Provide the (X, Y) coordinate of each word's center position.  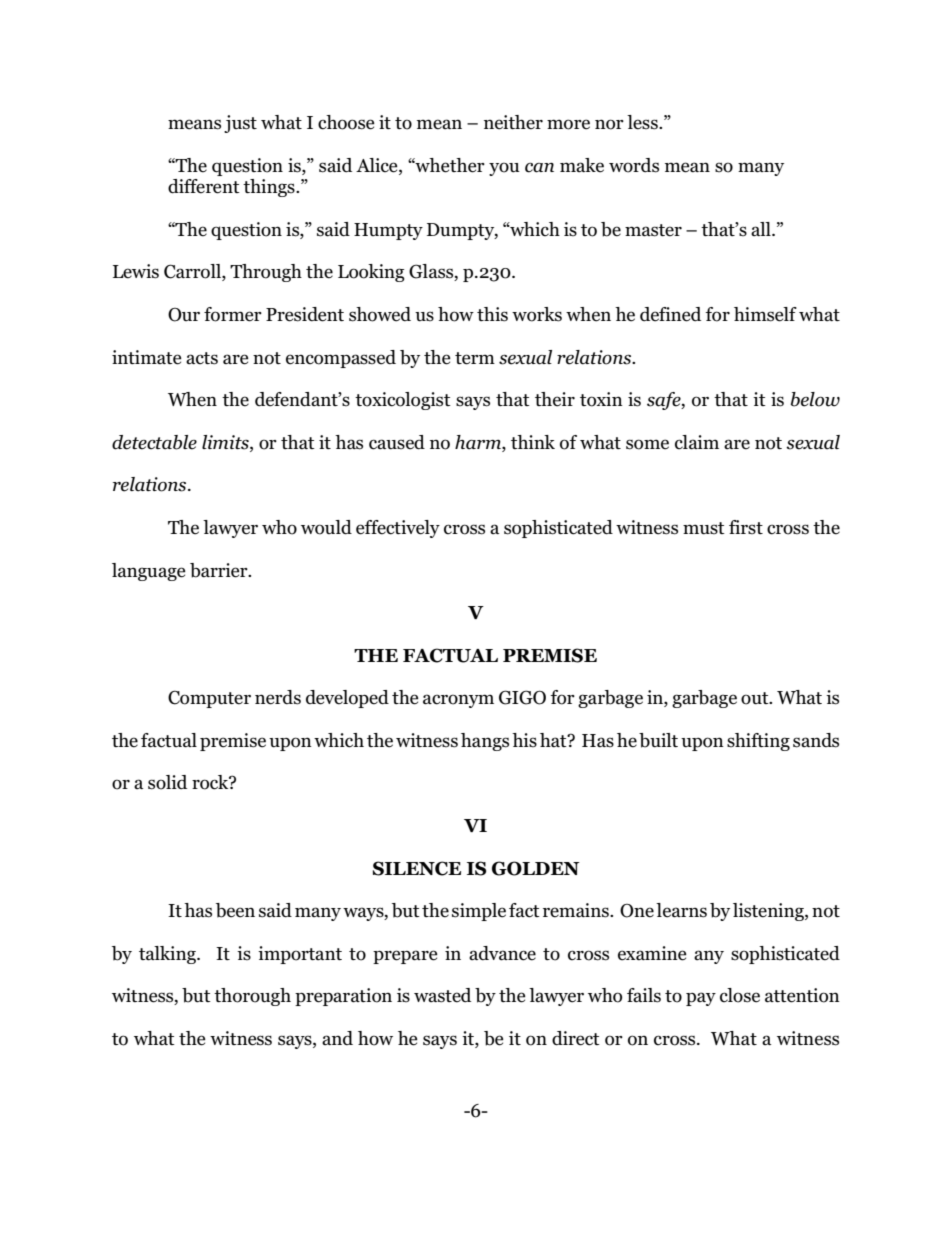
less (643, 122)
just (240, 124)
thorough (252, 997)
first (746, 527)
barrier (220, 570)
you (504, 169)
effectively (398, 529)
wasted (442, 995)
